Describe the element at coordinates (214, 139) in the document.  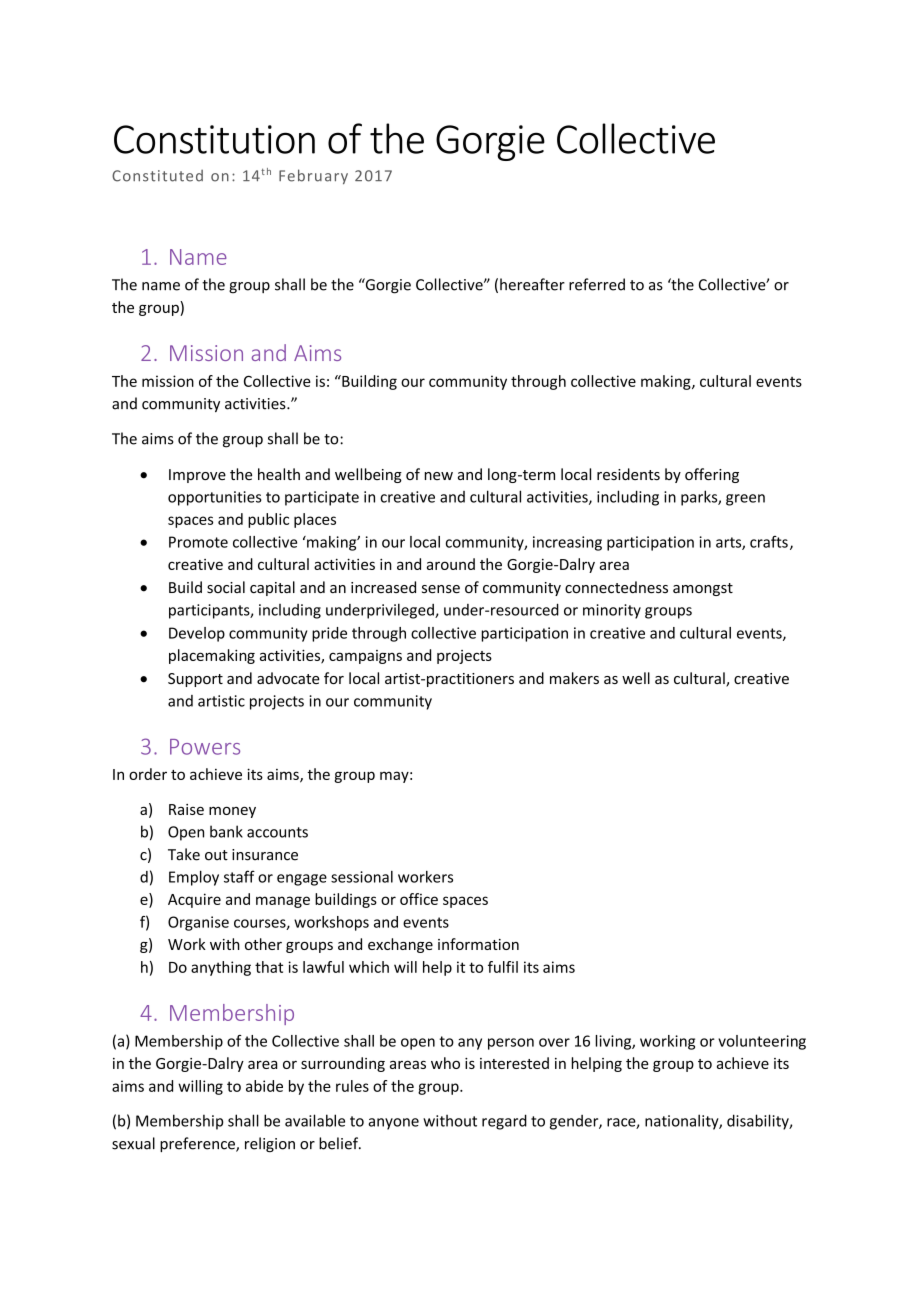
I see `Constitution` at that location.
